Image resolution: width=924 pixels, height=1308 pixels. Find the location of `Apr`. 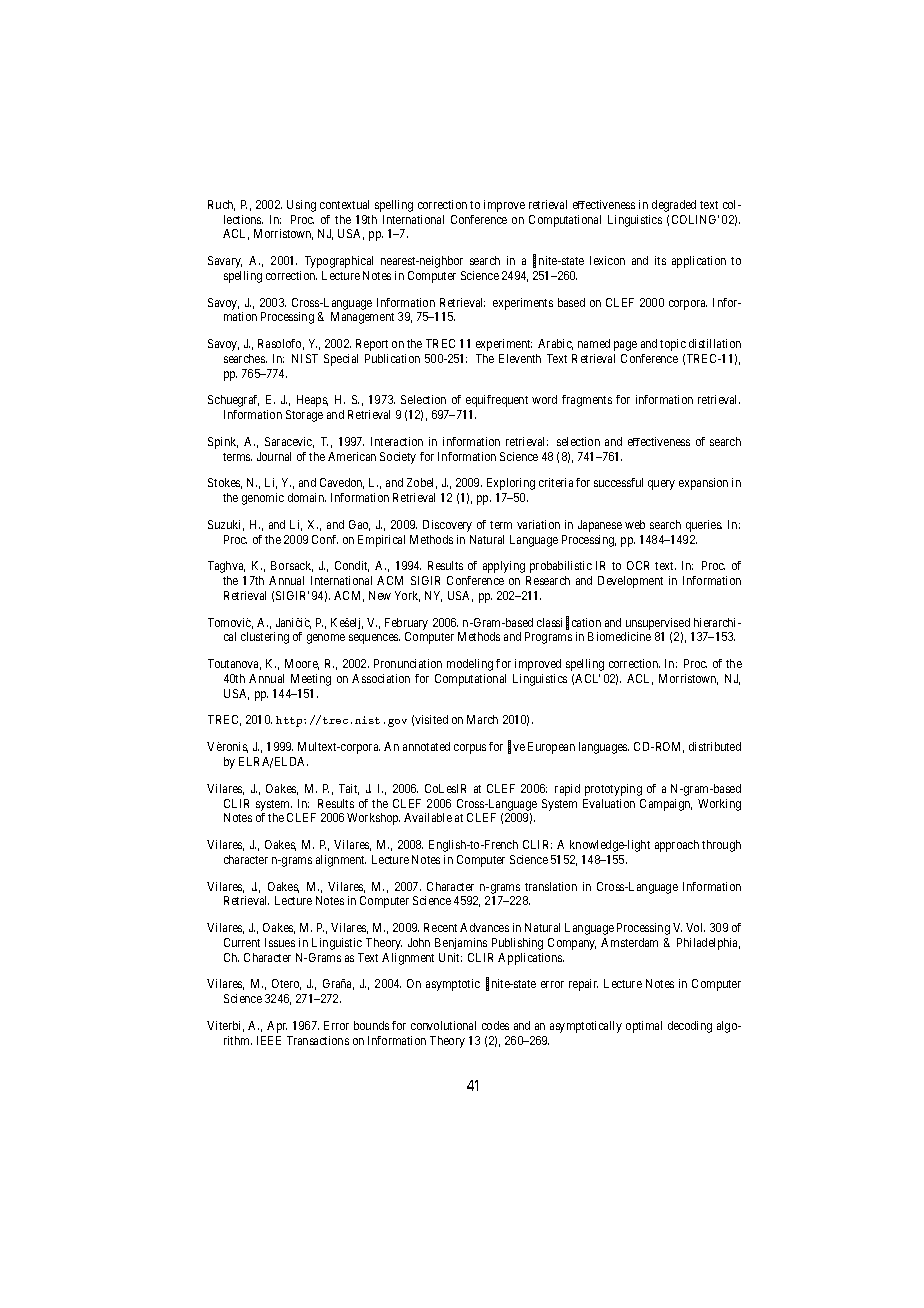

Apr is located at coordinates (277, 1027).
